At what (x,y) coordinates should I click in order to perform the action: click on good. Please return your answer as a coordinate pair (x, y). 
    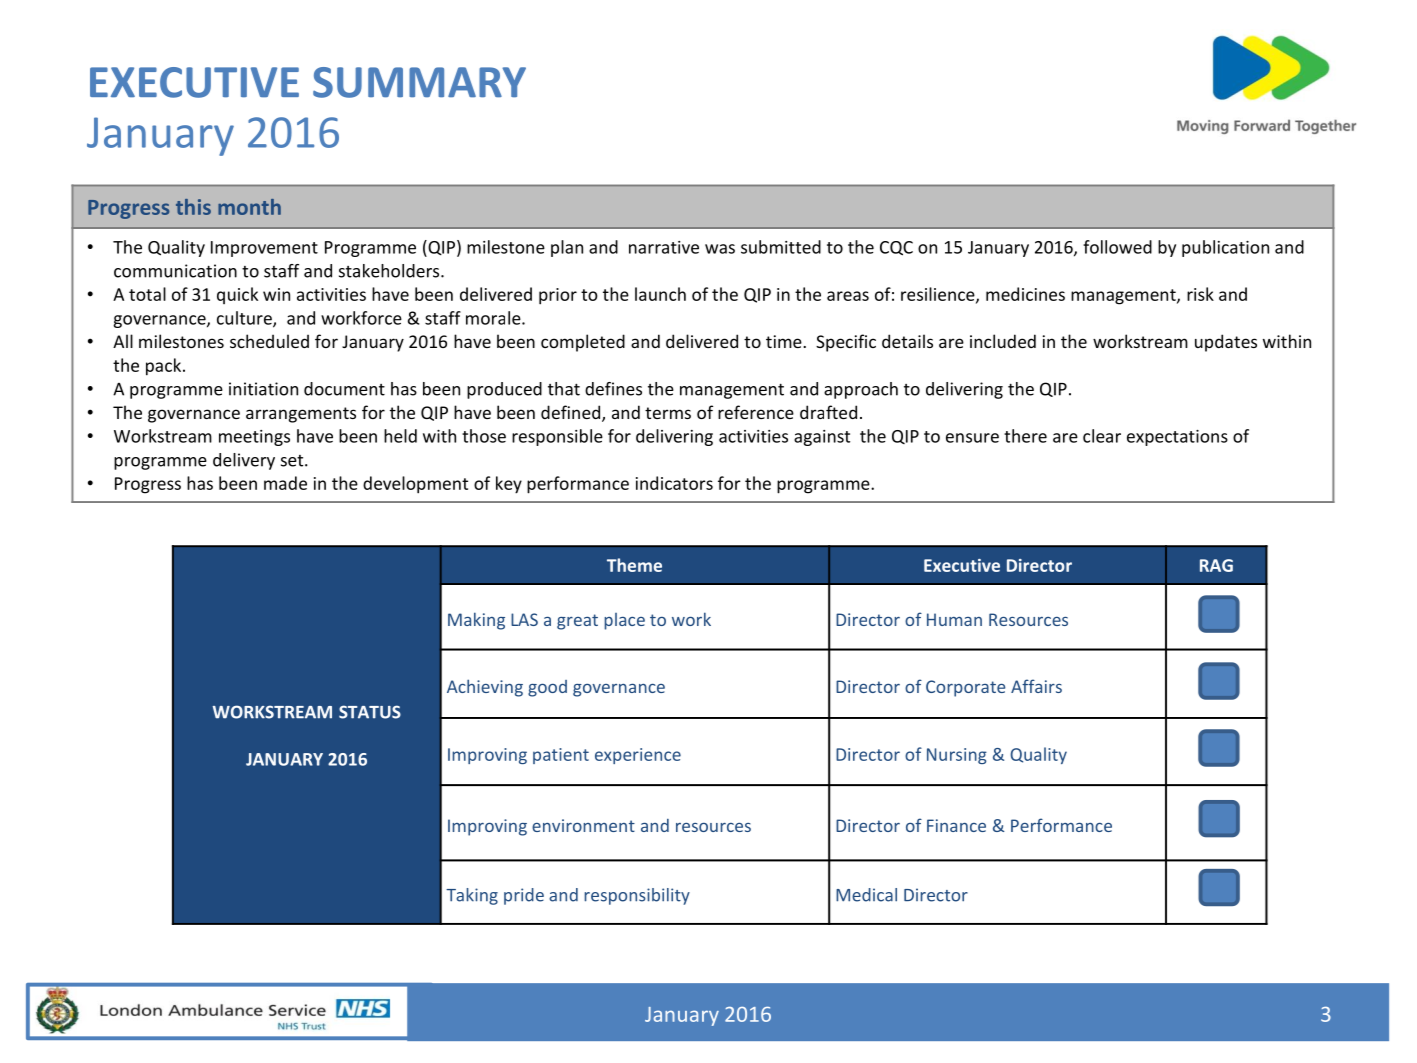
    Looking at the image, I should click on (547, 688).
